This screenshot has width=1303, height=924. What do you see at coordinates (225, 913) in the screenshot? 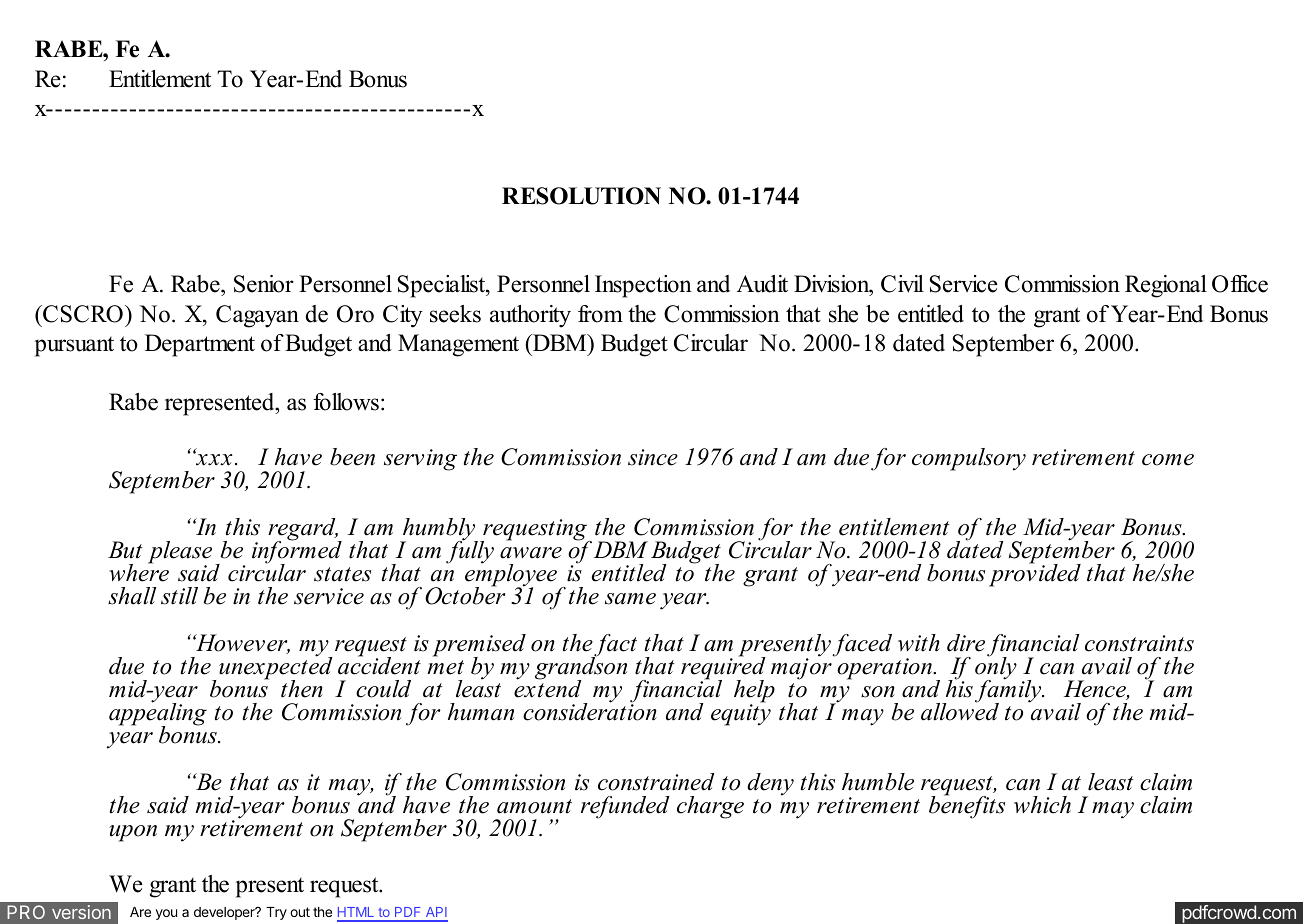
I see `developer` at bounding box center [225, 913].
